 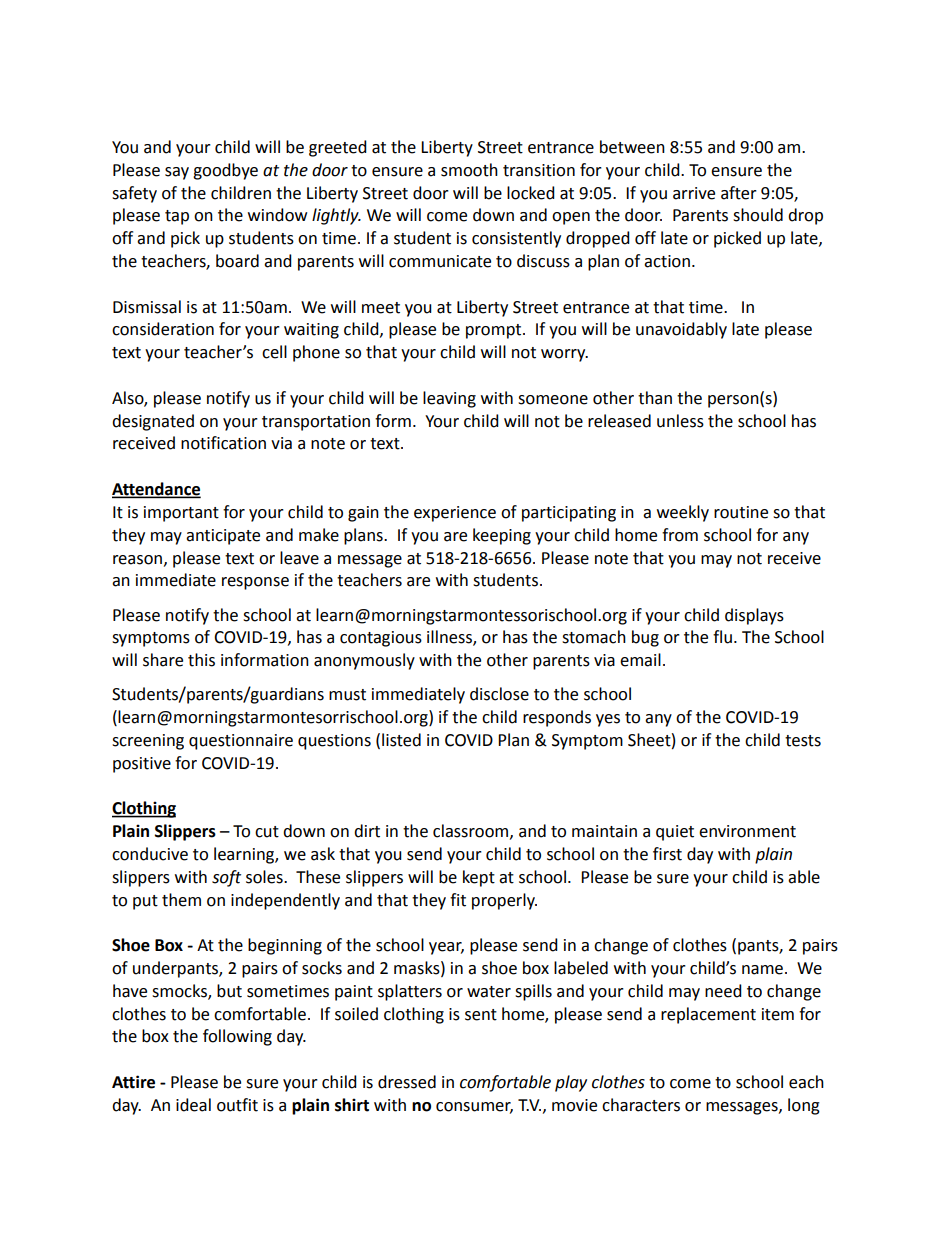 What do you see at coordinates (193, 1105) in the image?
I see `ideal` at bounding box center [193, 1105].
